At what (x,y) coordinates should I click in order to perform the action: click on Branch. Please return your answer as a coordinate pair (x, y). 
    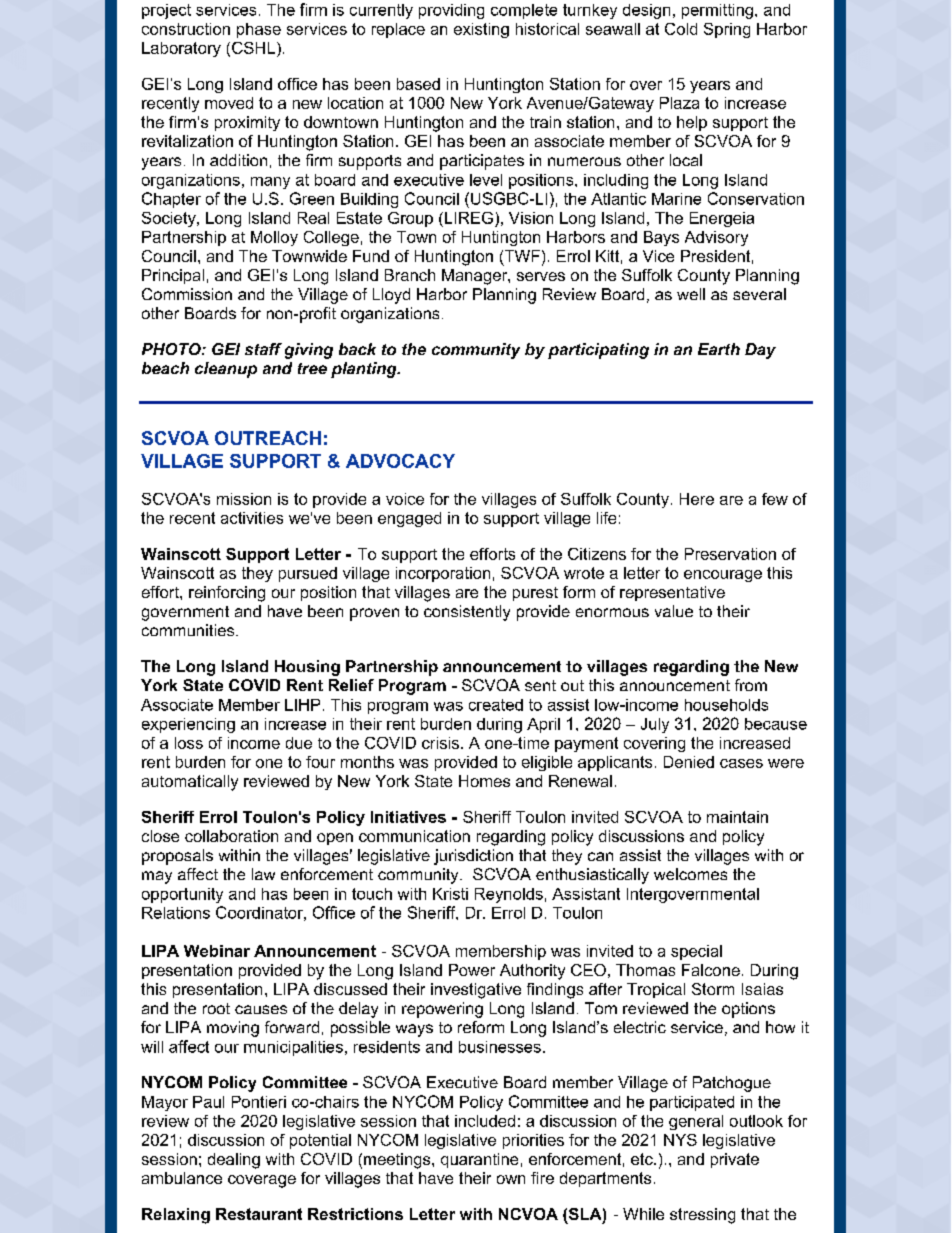
    Looking at the image, I should click on (410, 275).
